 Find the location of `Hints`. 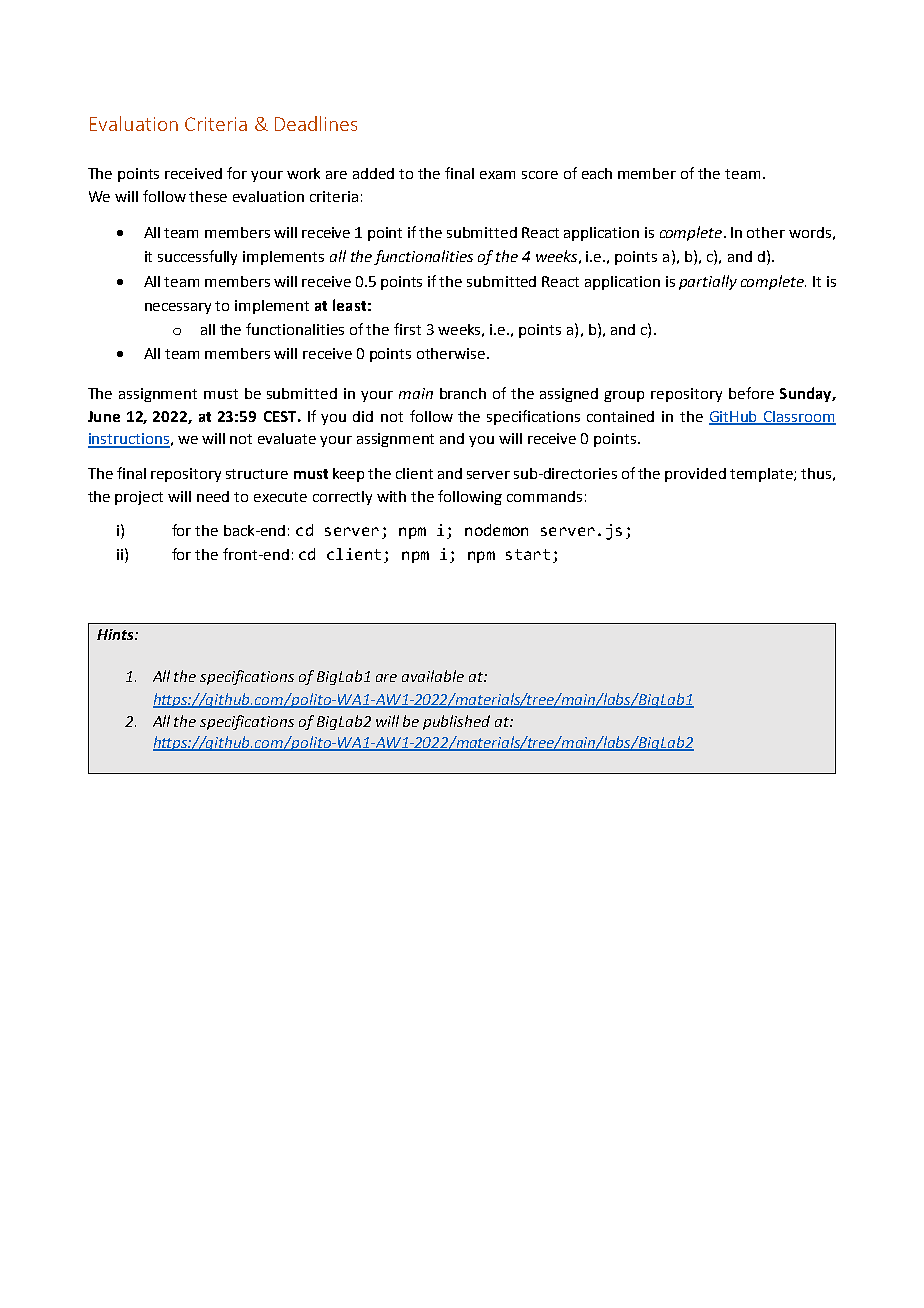

Hints is located at coordinates (116, 634).
